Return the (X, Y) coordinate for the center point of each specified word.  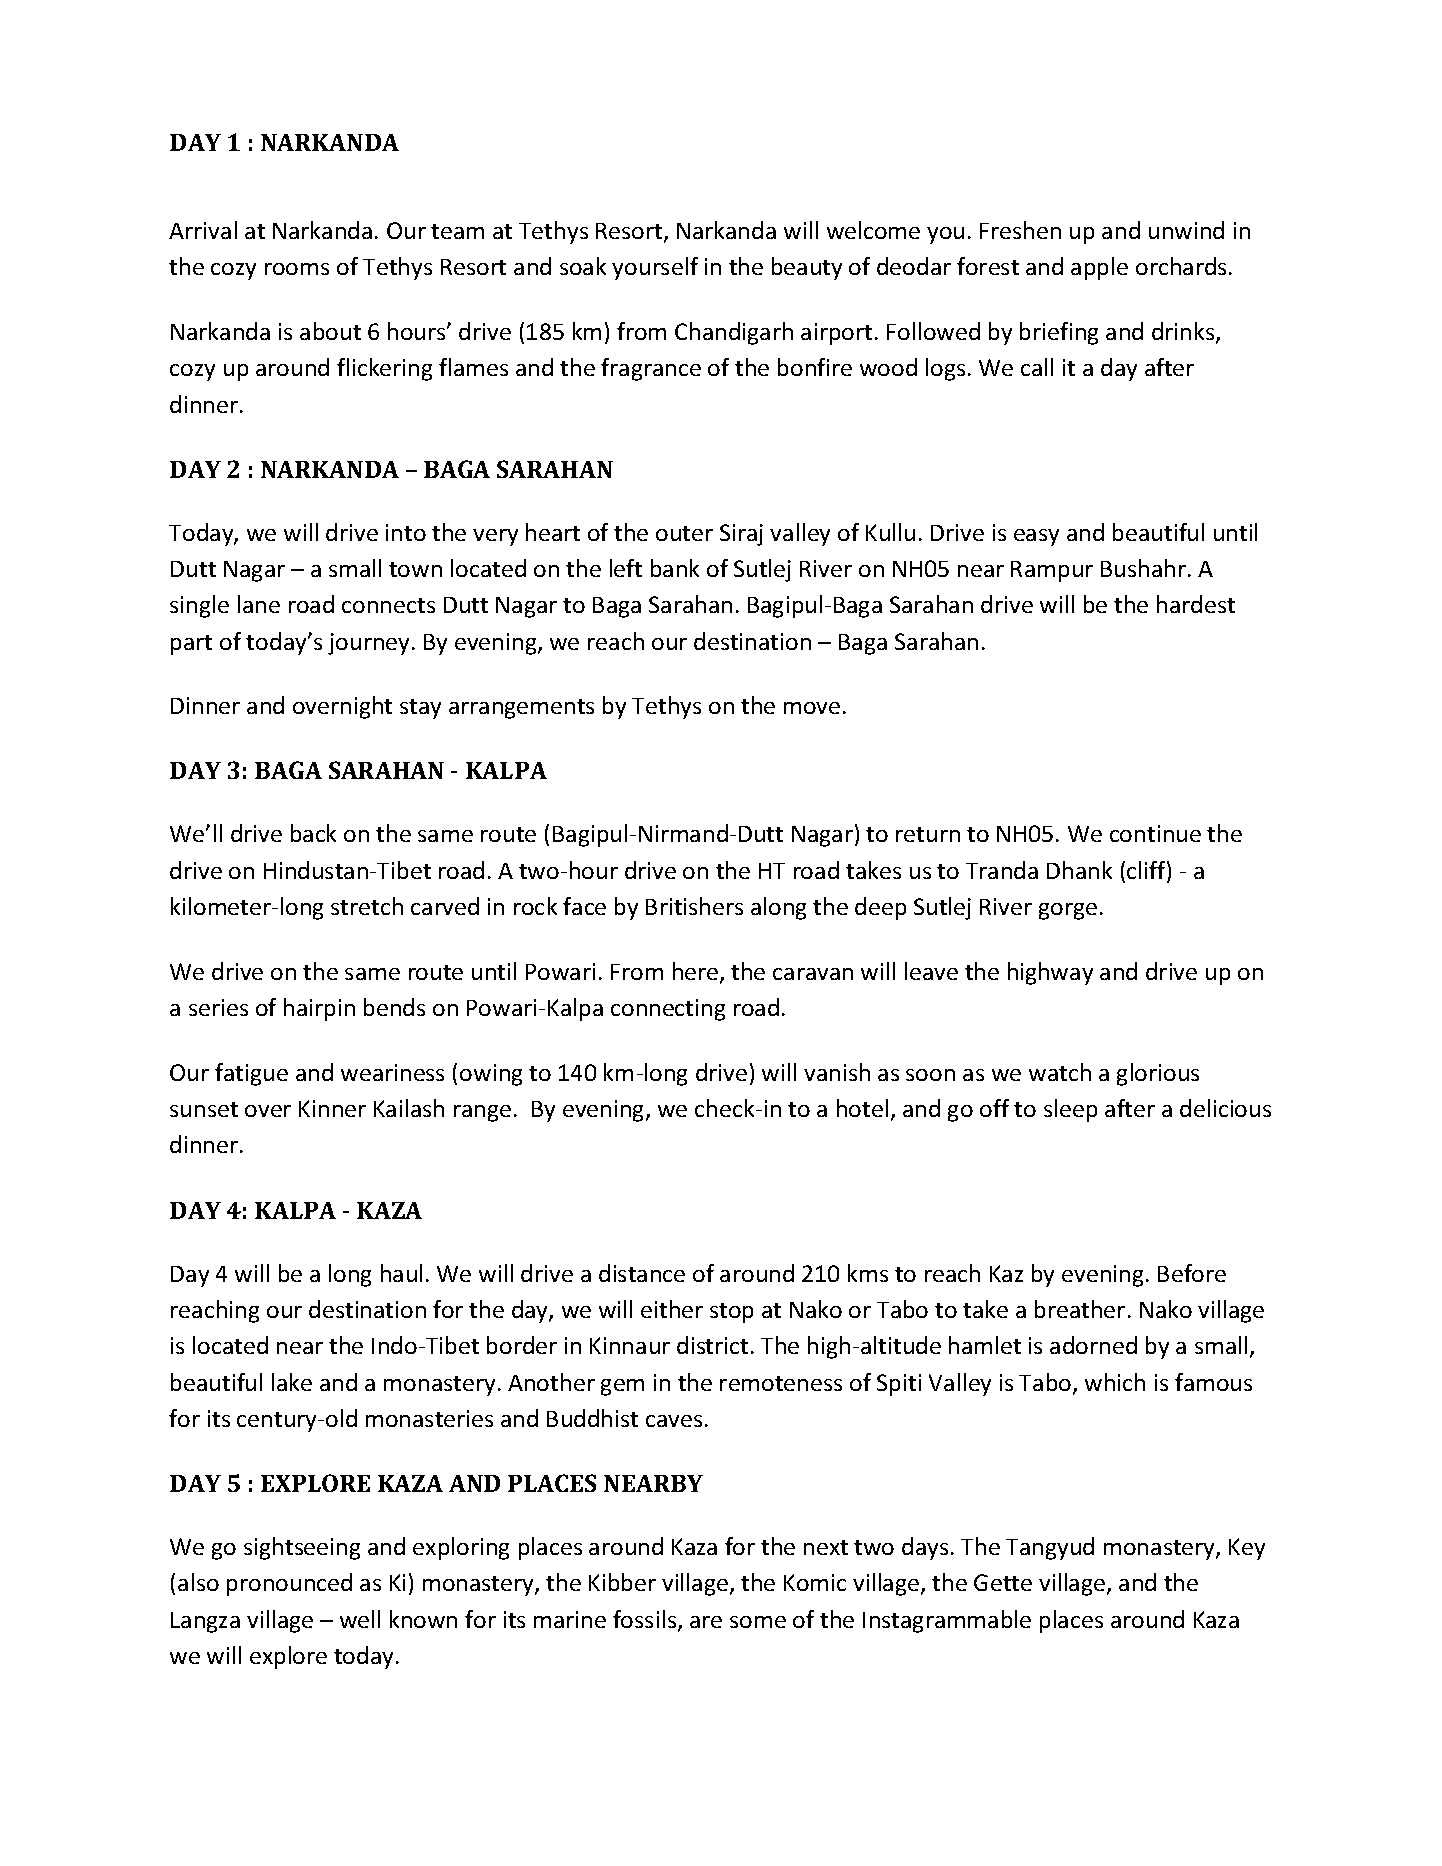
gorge (1068, 911)
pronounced (289, 1584)
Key (1247, 1549)
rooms (297, 269)
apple (1099, 268)
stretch (367, 906)
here (697, 972)
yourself (655, 268)
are (706, 1622)
